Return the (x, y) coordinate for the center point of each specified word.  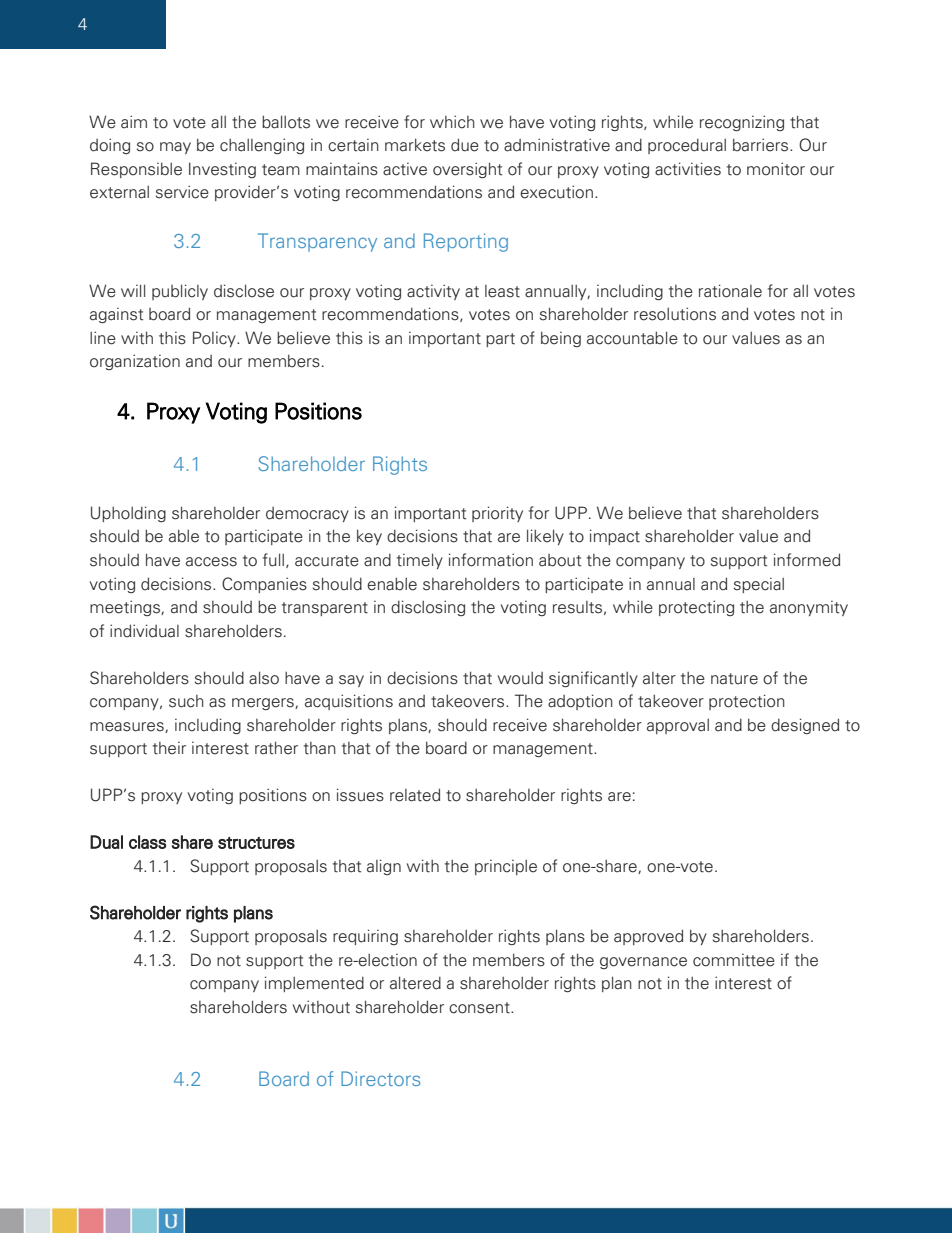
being (561, 339)
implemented (314, 984)
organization (135, 362)
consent (480, 1008)
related (415, 795)
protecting (696, 608)
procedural (687, 146)
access (211, 562)
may (175, 148)
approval (678, 726)
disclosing (428, 608)
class (147, 842)
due (465, 145)
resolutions (675, 314)
